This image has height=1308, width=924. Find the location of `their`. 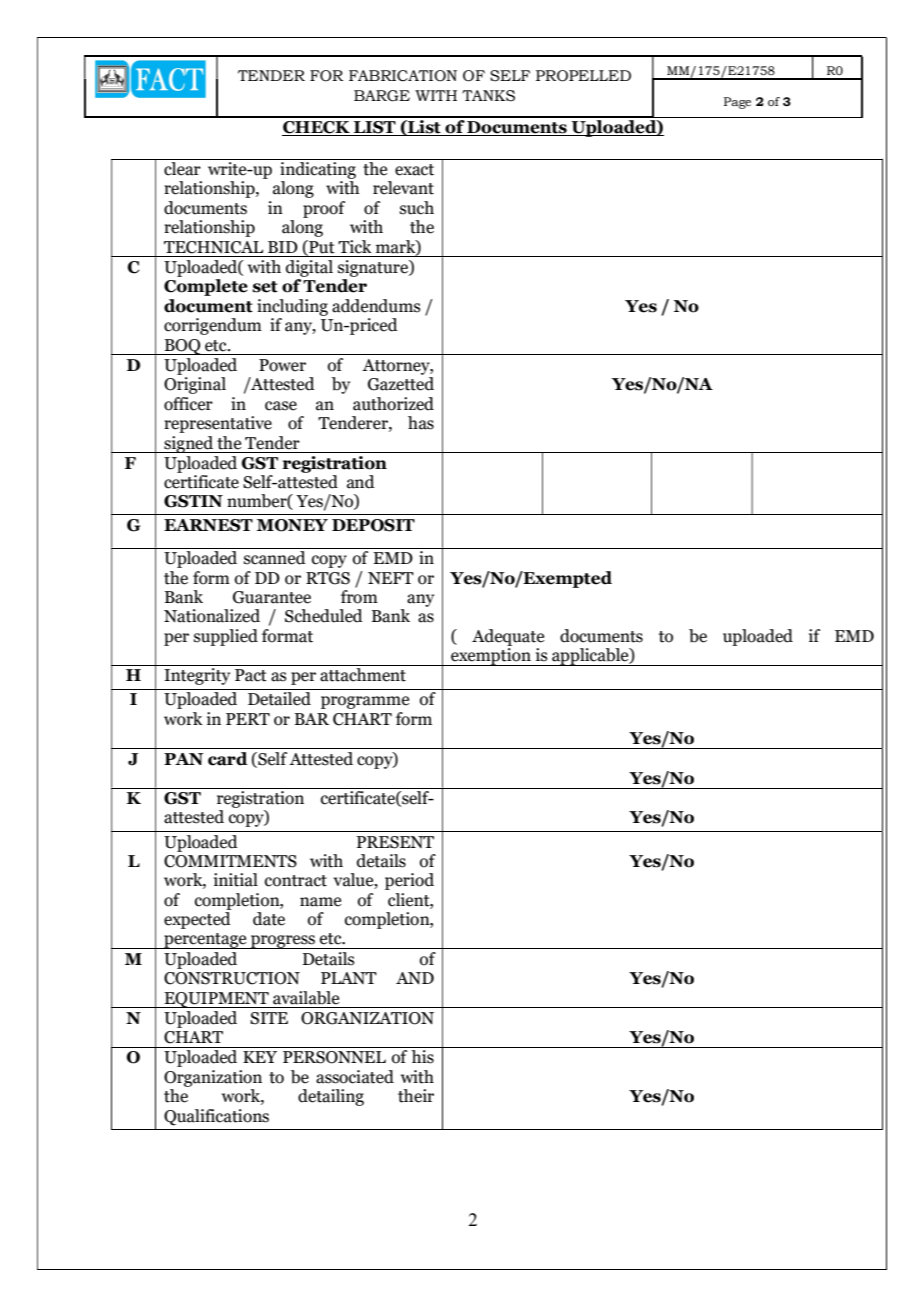

their is located at coordinates (416, 1096).
